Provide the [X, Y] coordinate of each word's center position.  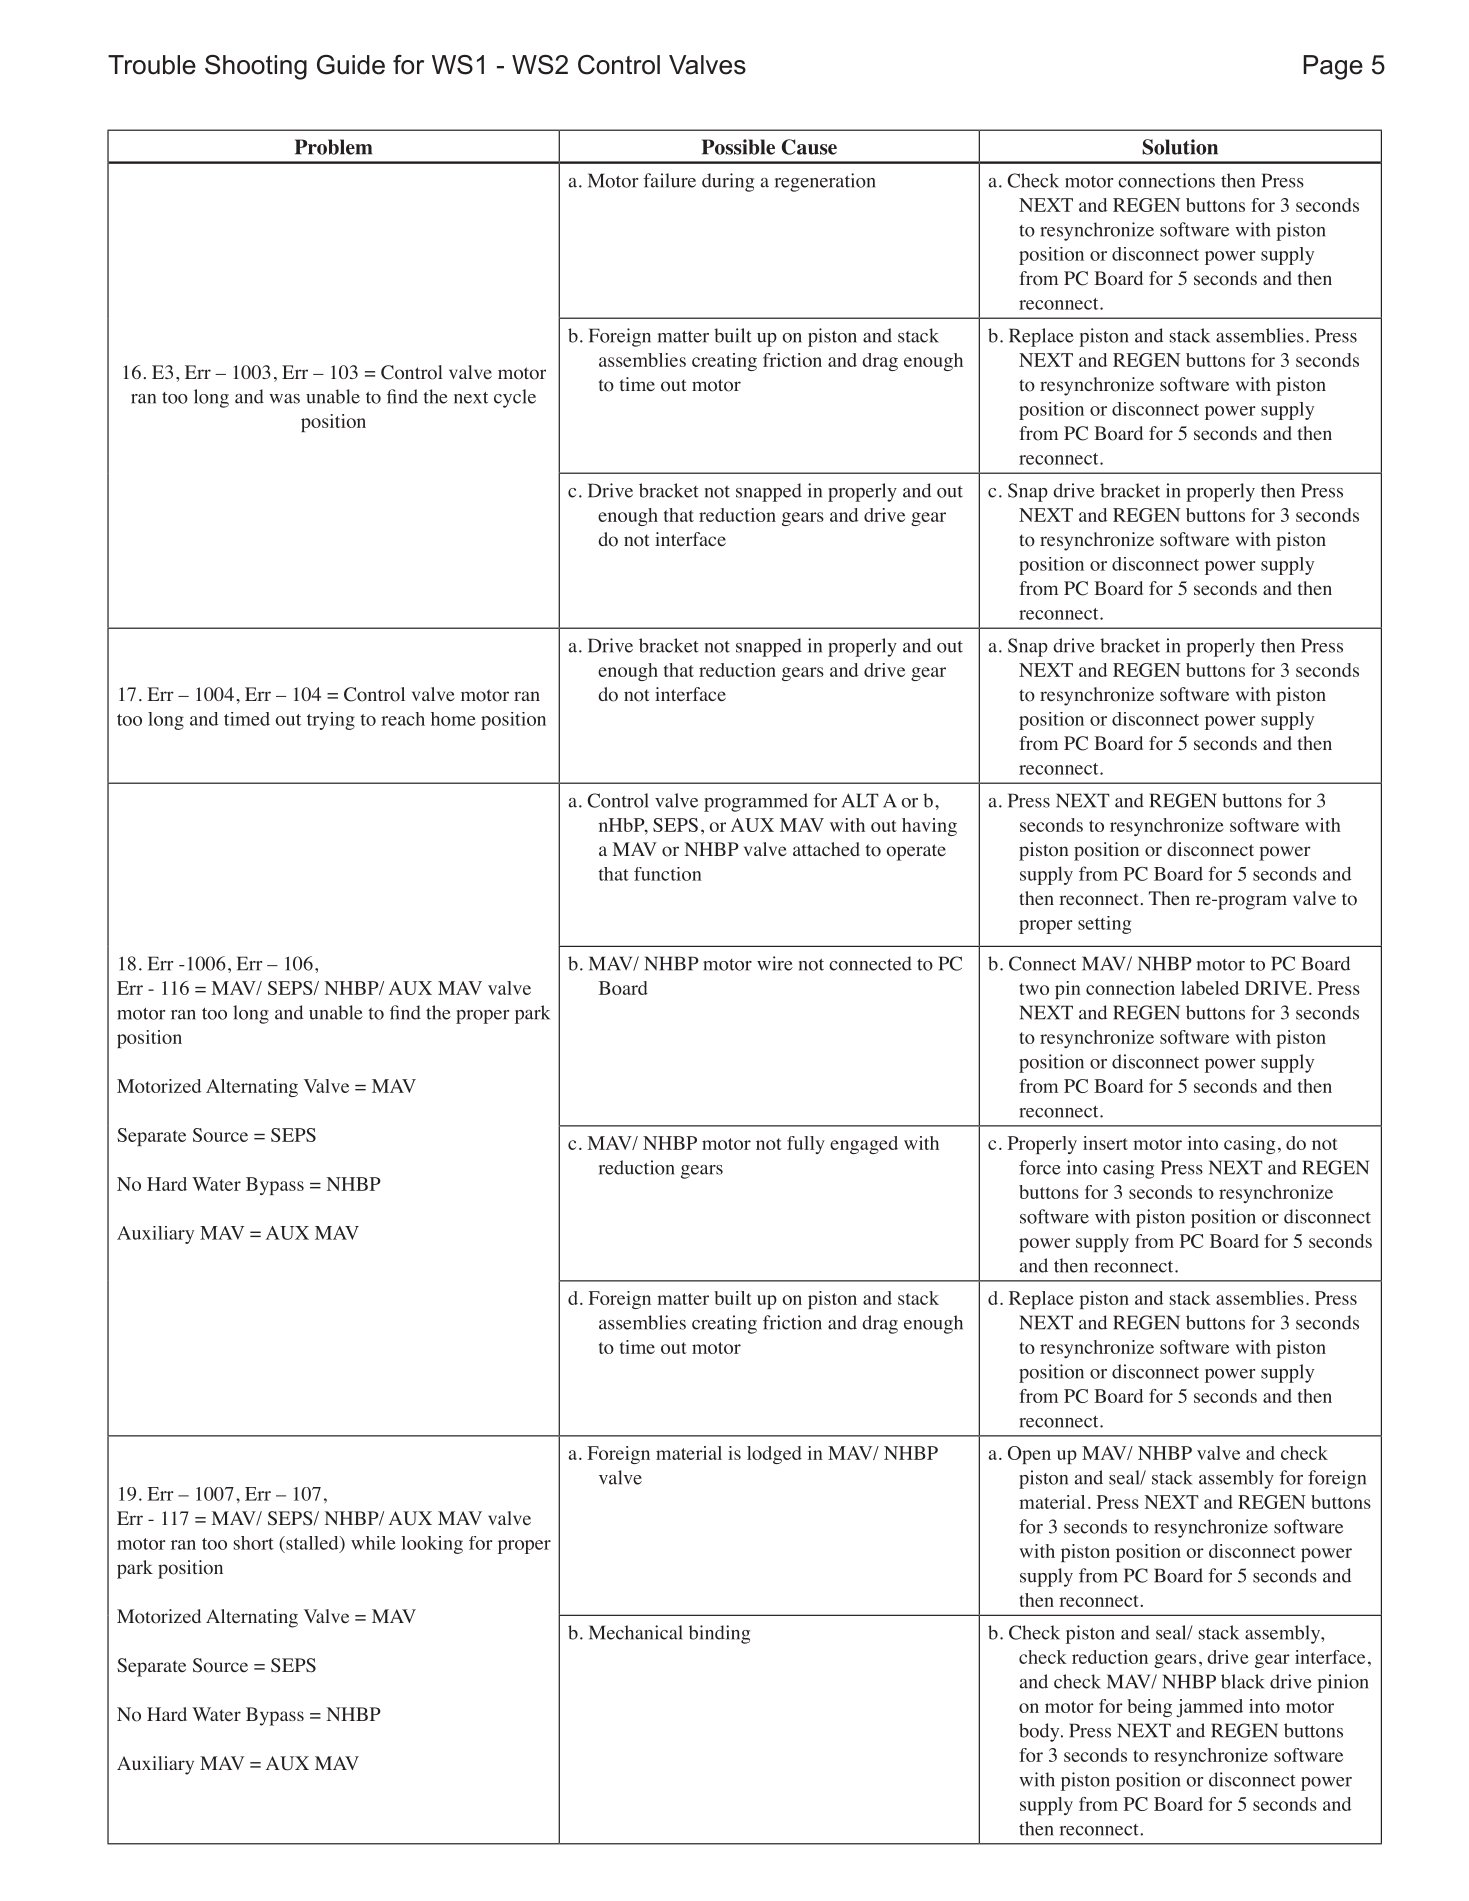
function [668, 874]
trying [331, 721]
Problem [333, 147]
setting [1104, 925]
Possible [738, 147]
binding [719, 1634]
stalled [312, 1544]
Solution [1180, 147]
